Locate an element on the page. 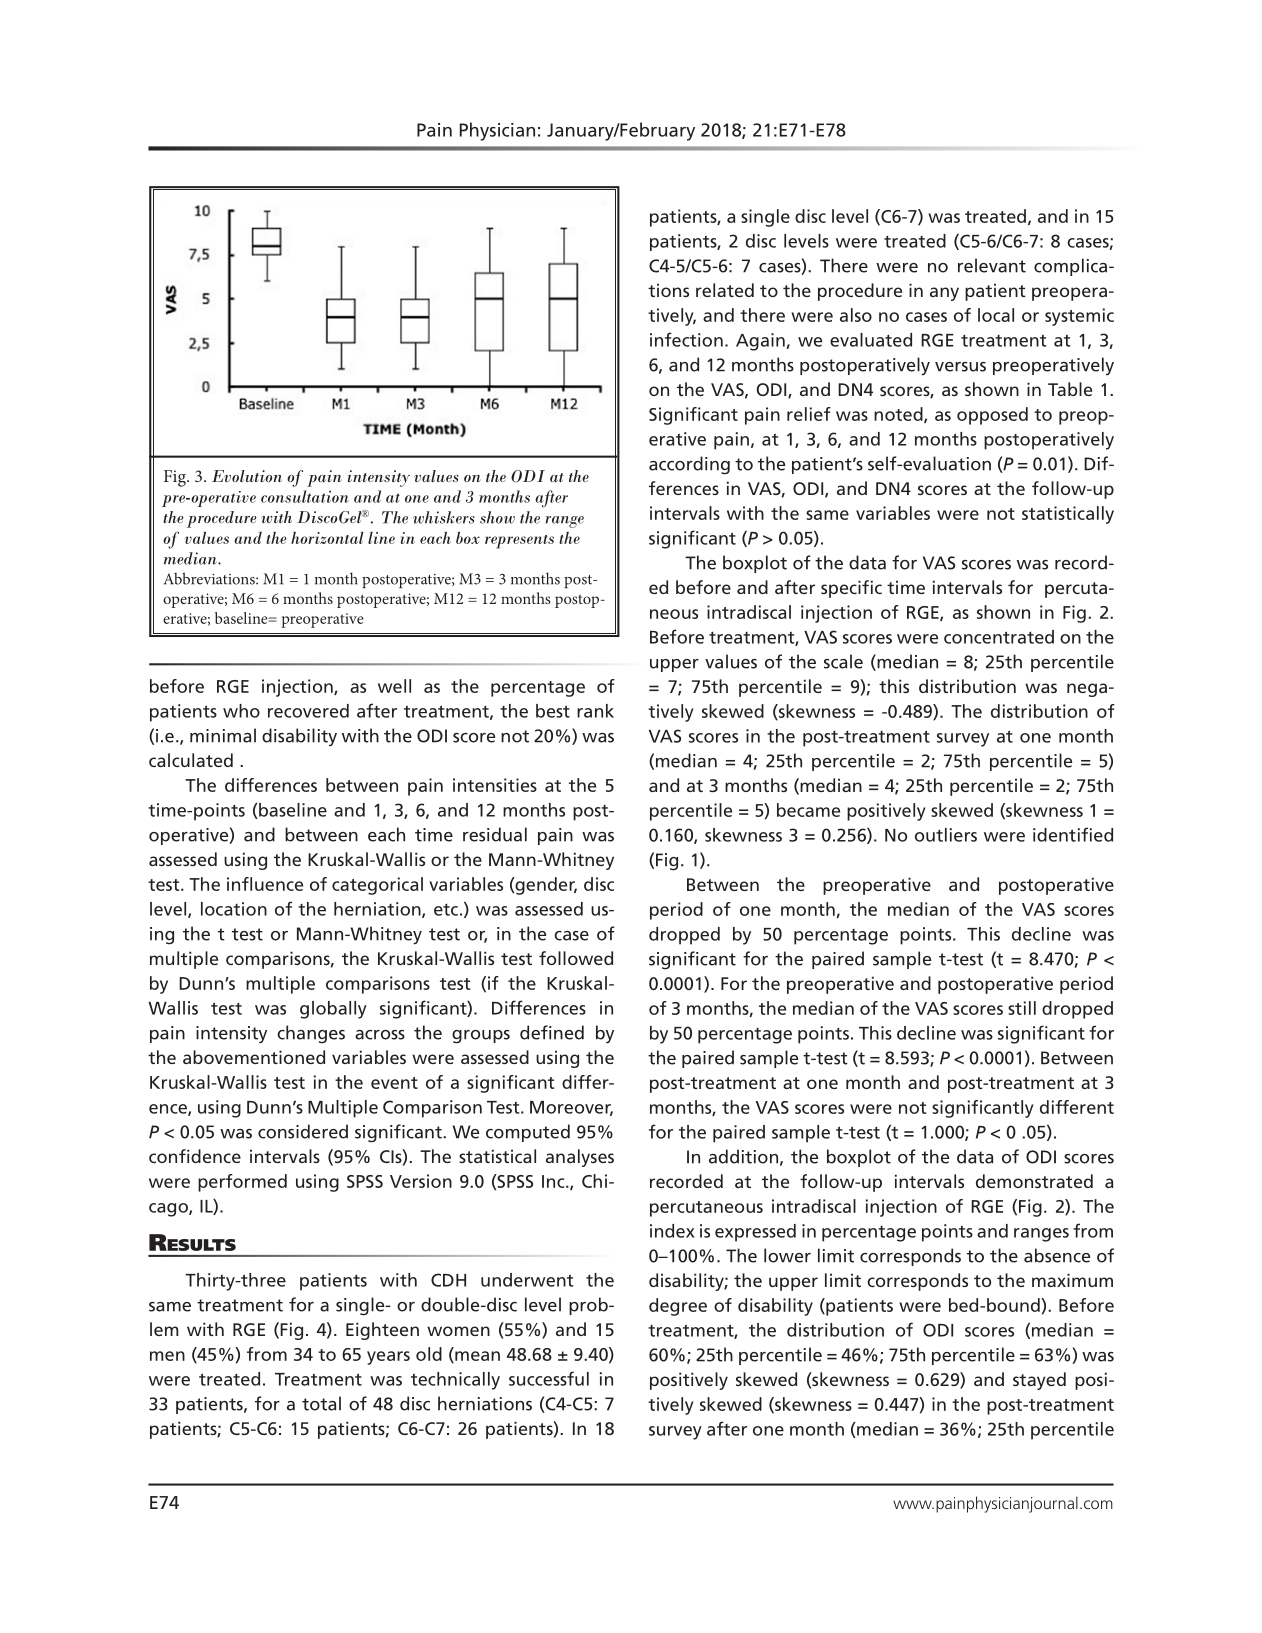 The image size is (1262, 1633). successful is located at coordinates (549, 1378).
